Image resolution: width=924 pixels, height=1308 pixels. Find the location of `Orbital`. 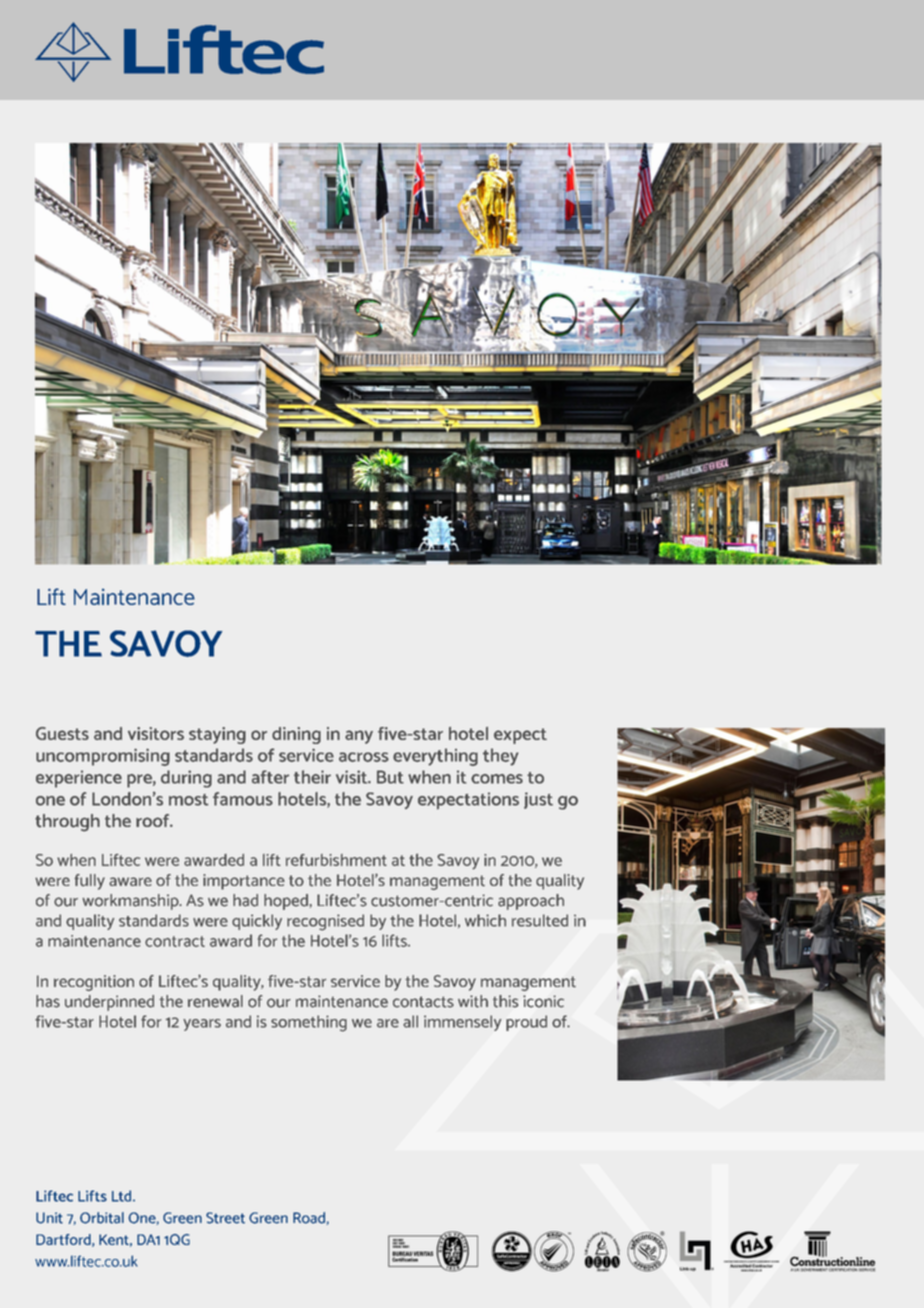

Orbital is located at coordinates (102, 1218).
